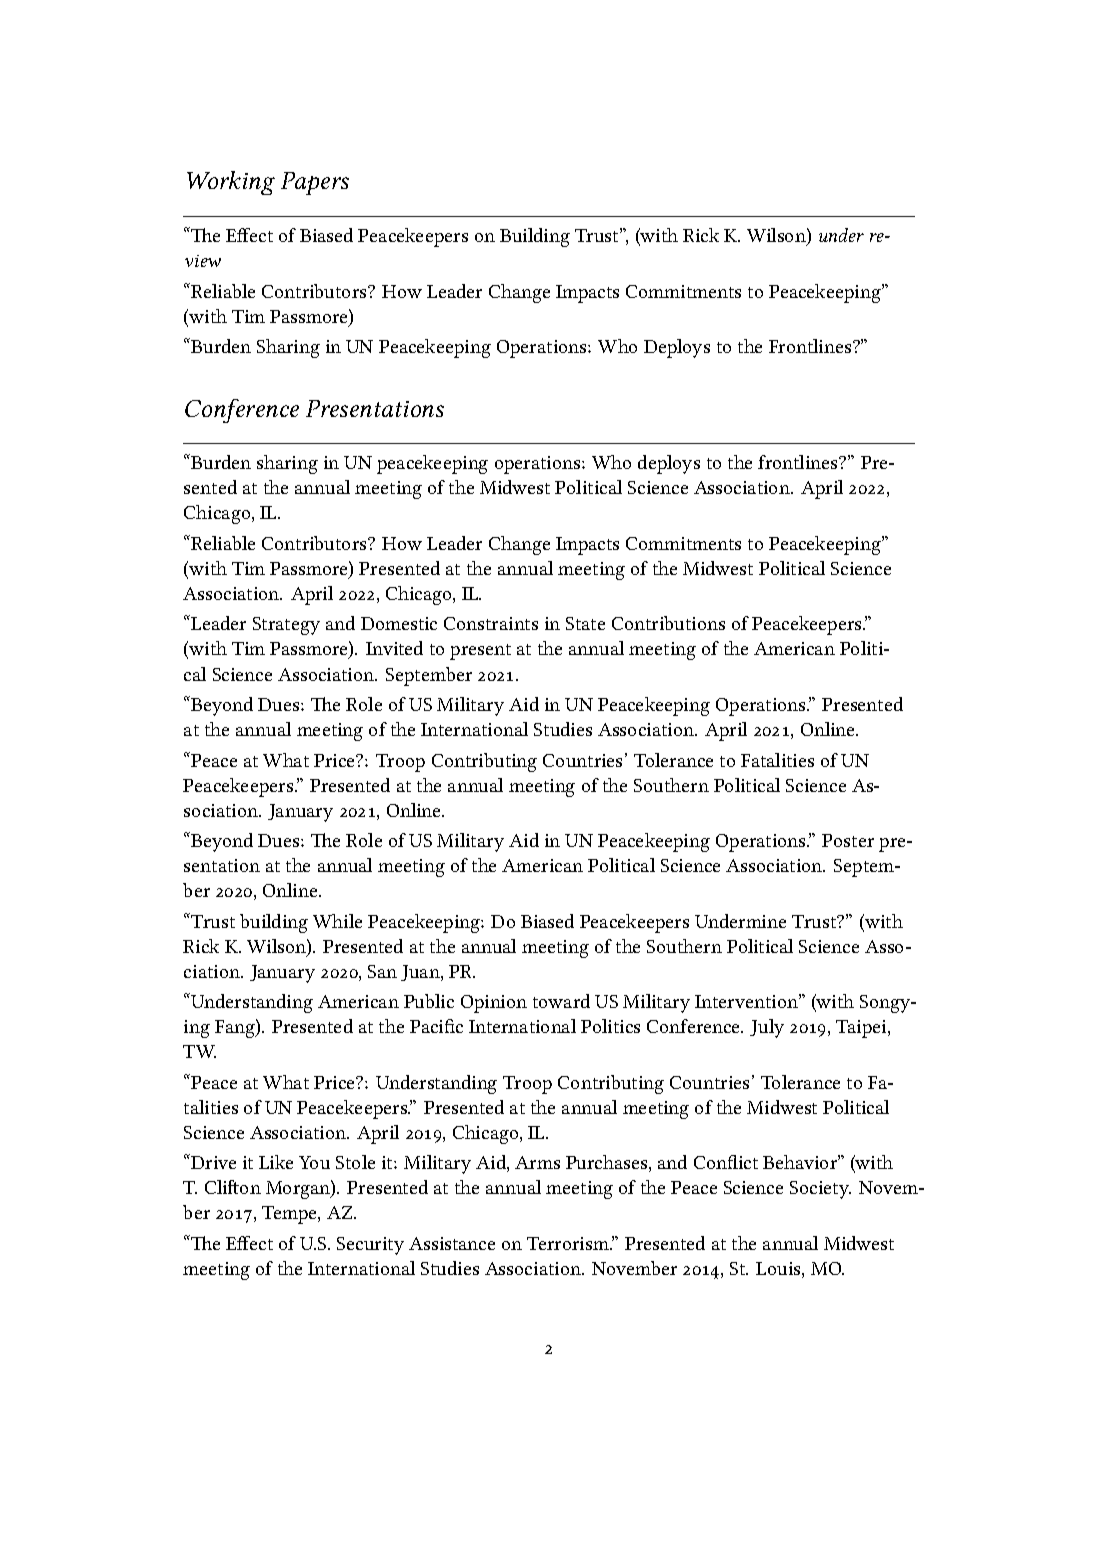 This screenshot has width=1099, height=1554. What do you see at coordinates (668, 623) in the screenshot?
I see `Contributions` at bounding box center [668, 623].
